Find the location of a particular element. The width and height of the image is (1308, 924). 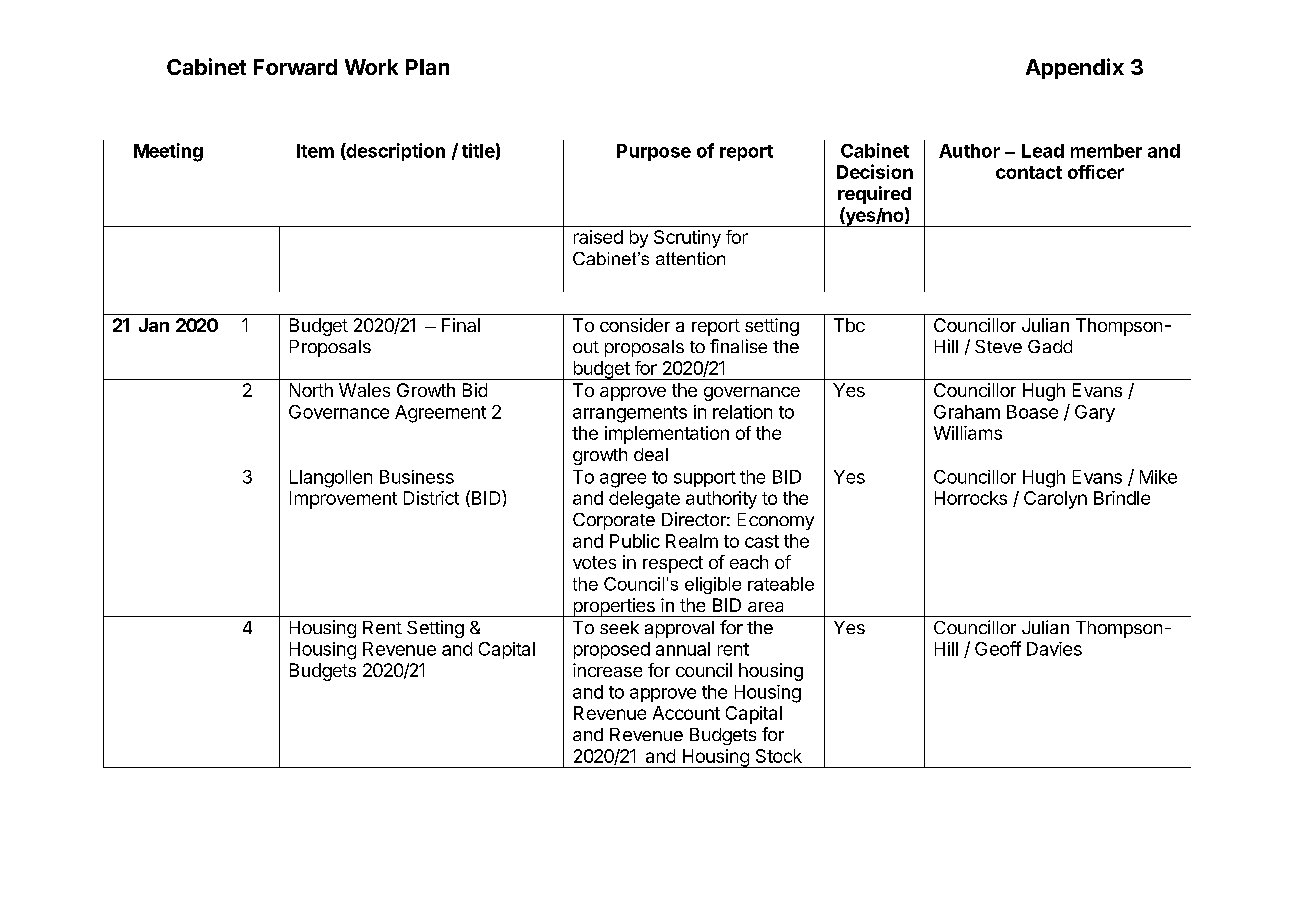

Forward is located at coordinates (295, 67).
